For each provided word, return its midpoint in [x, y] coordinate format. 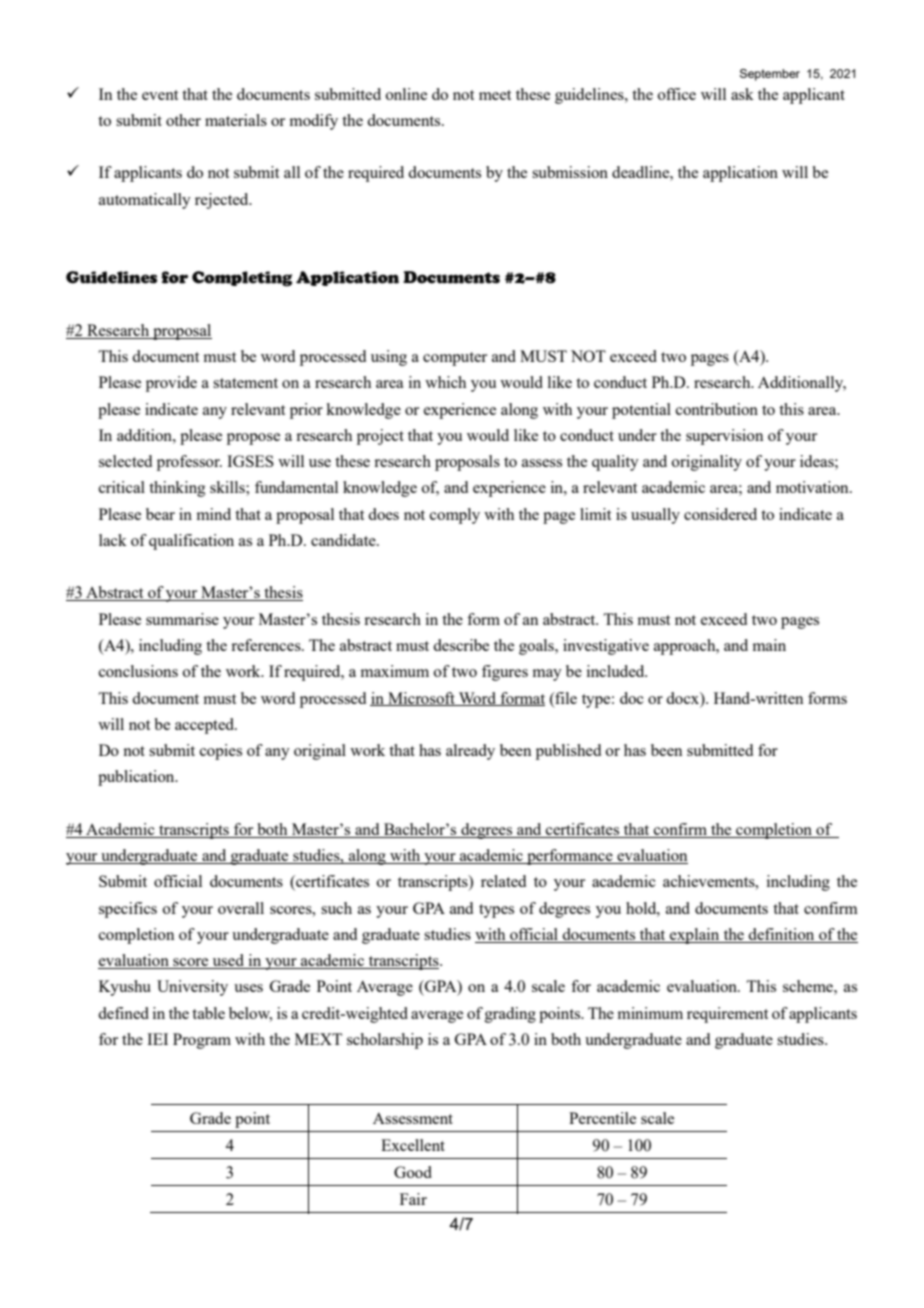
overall [241, 908]
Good [413, 1172]
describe [461, 645]
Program [202, 1041]
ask [742, 94]
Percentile [602, 1118]
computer [455, 359]
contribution [717, 409]
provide [171, 384]
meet [495, 95]
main [769, 645]
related [503, 881]
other [183, 120]
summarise [182, 619]
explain [695, 936]
